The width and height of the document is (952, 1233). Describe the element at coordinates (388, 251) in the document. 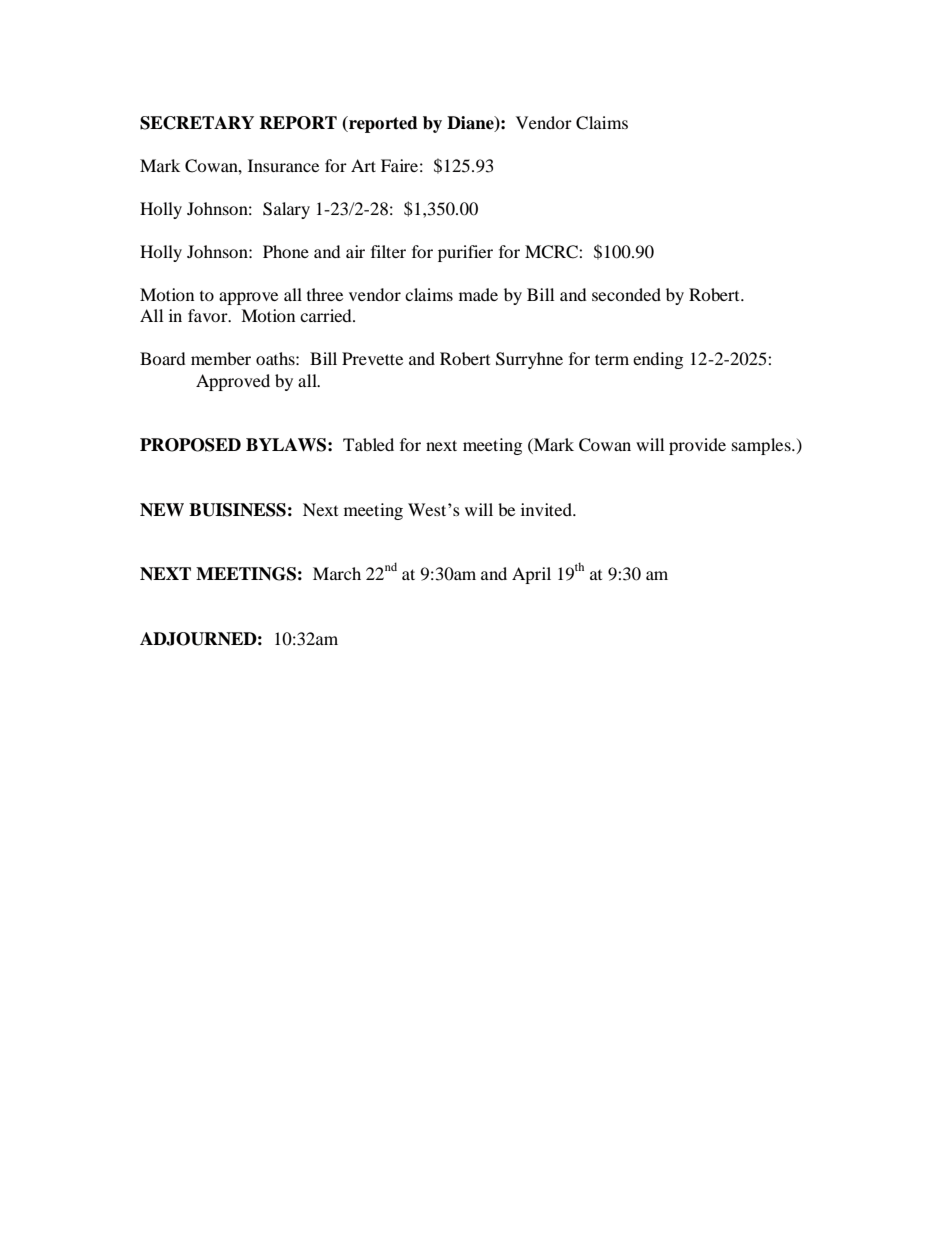

I see `filter` at that location.
